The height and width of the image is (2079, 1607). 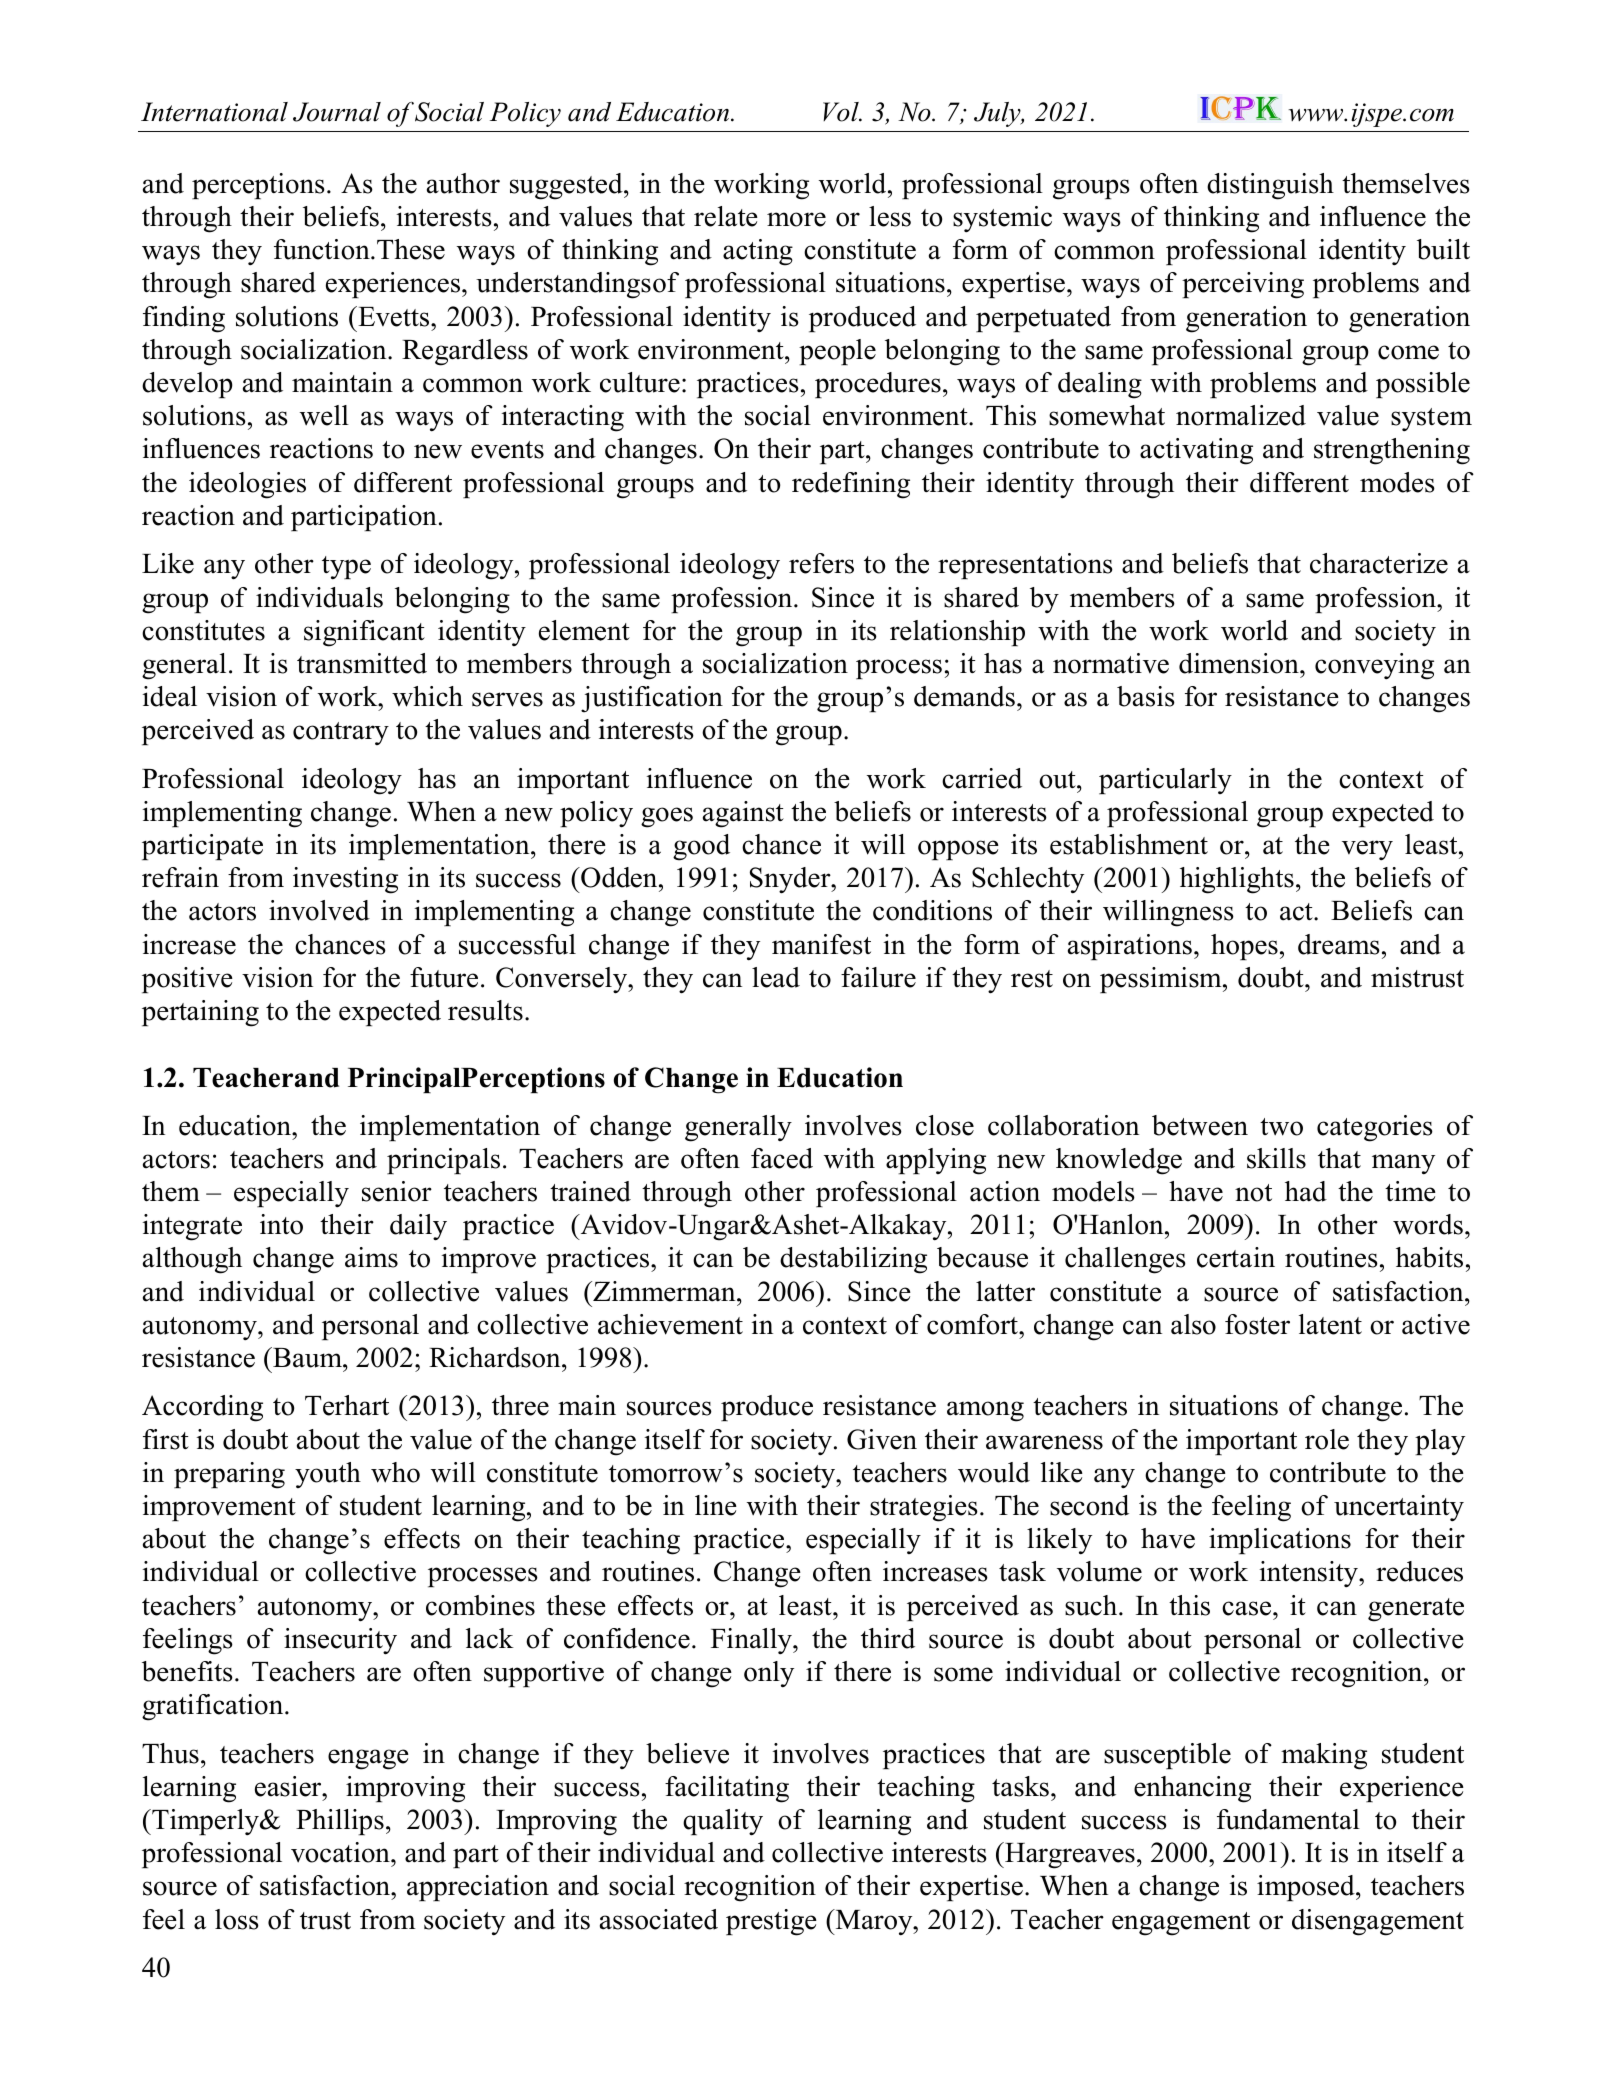 What do you see at coordinates (1093, 1191) in the image?
I see `models` at bounding box center [1093, 1191].
